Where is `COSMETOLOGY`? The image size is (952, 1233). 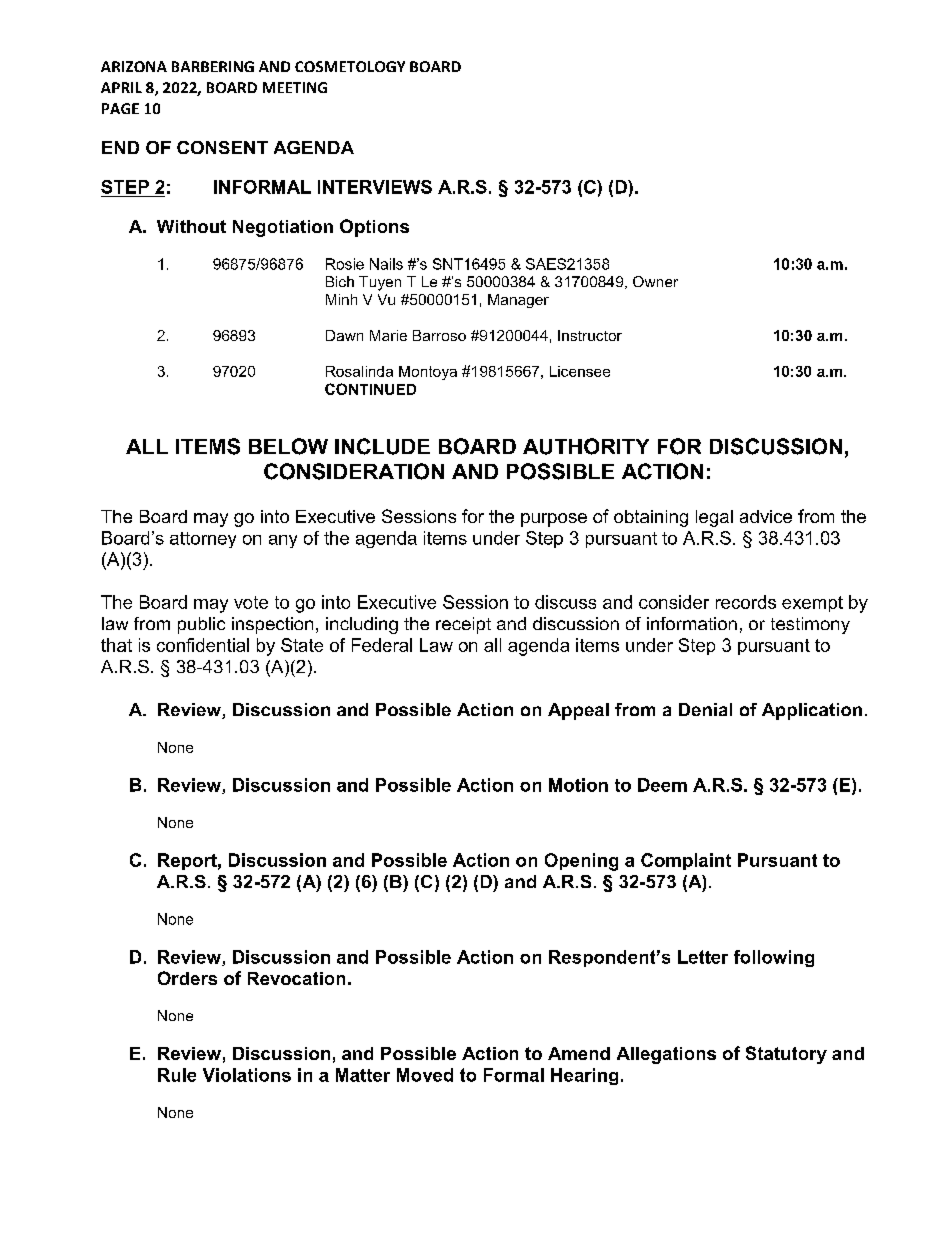 COSMETOLOGY is located at coordinates (350, 66).
